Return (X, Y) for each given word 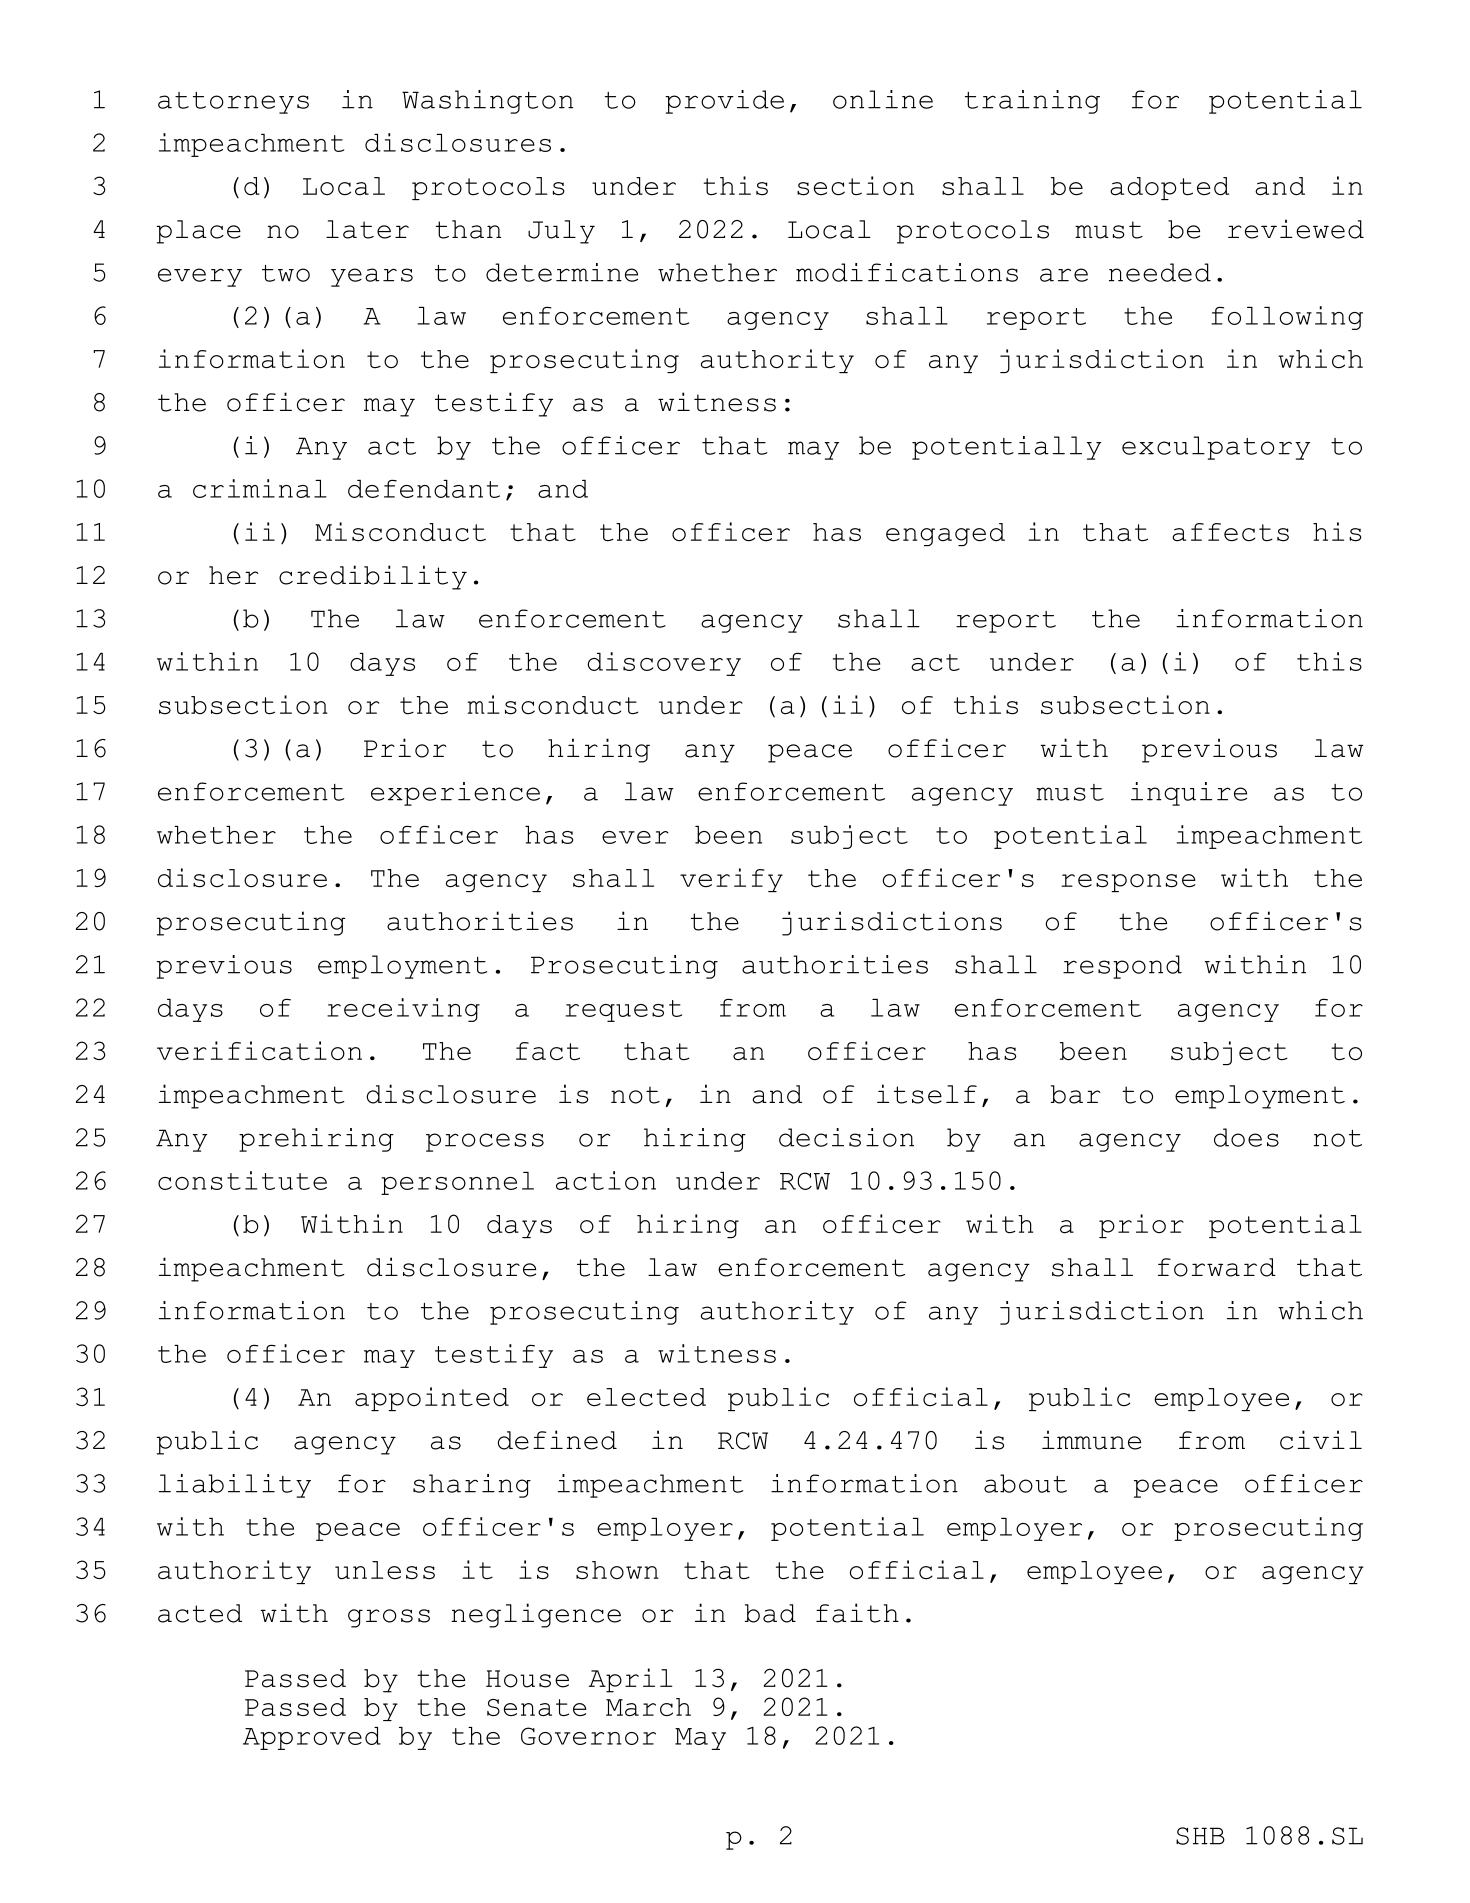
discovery (664, 664)
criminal (260, 488)
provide (724, 102)
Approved (312, 1738)
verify (731, 880)
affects (1230, 532)
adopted (1169, 188)
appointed (432, 1399)
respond (1122, 967)
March (648, 1707)
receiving (403, 1010)
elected (646, 1397)
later (367, 229)
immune (1091, 1440)
